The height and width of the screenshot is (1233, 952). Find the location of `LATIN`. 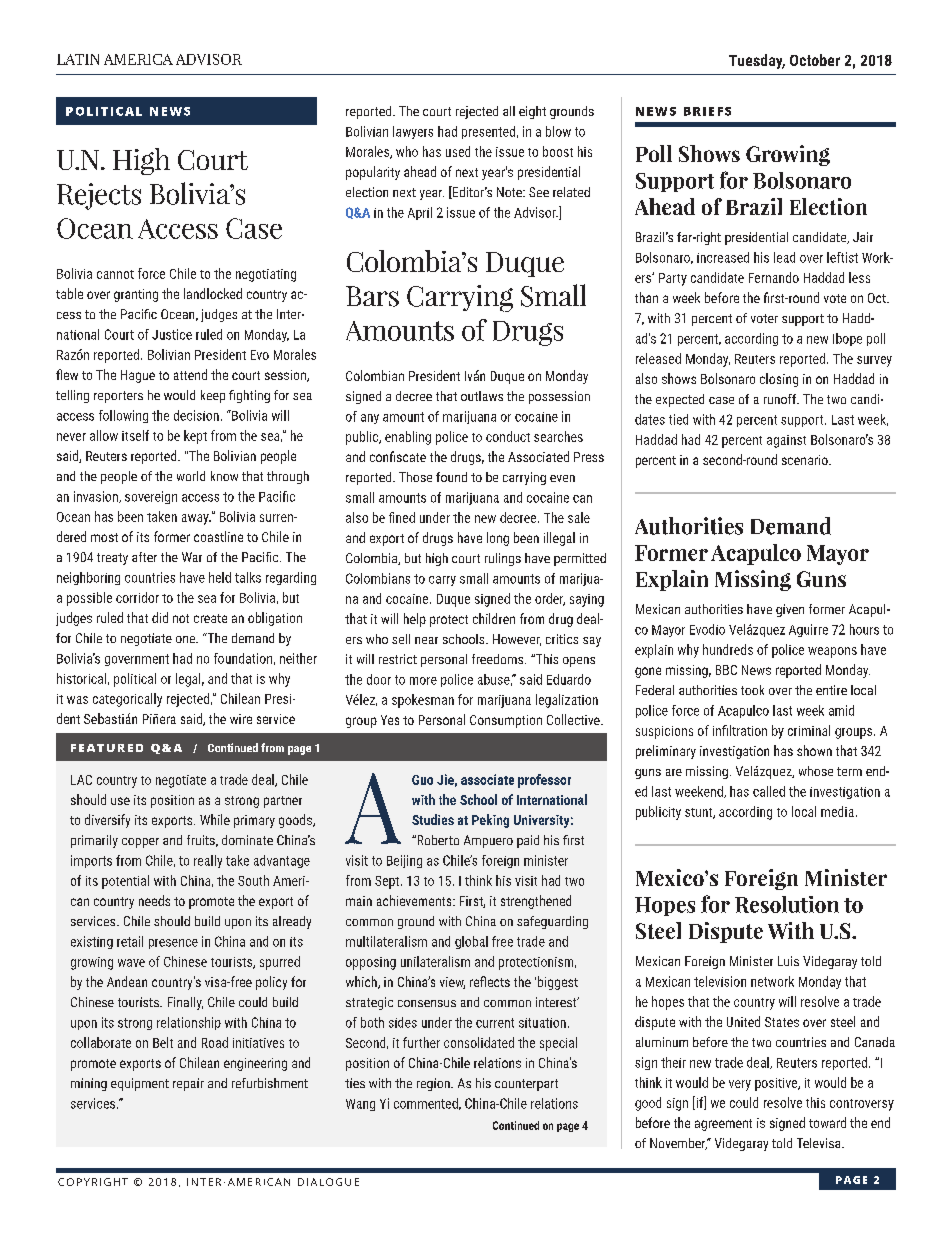

LATIN is located at coordinates (78, 59).
